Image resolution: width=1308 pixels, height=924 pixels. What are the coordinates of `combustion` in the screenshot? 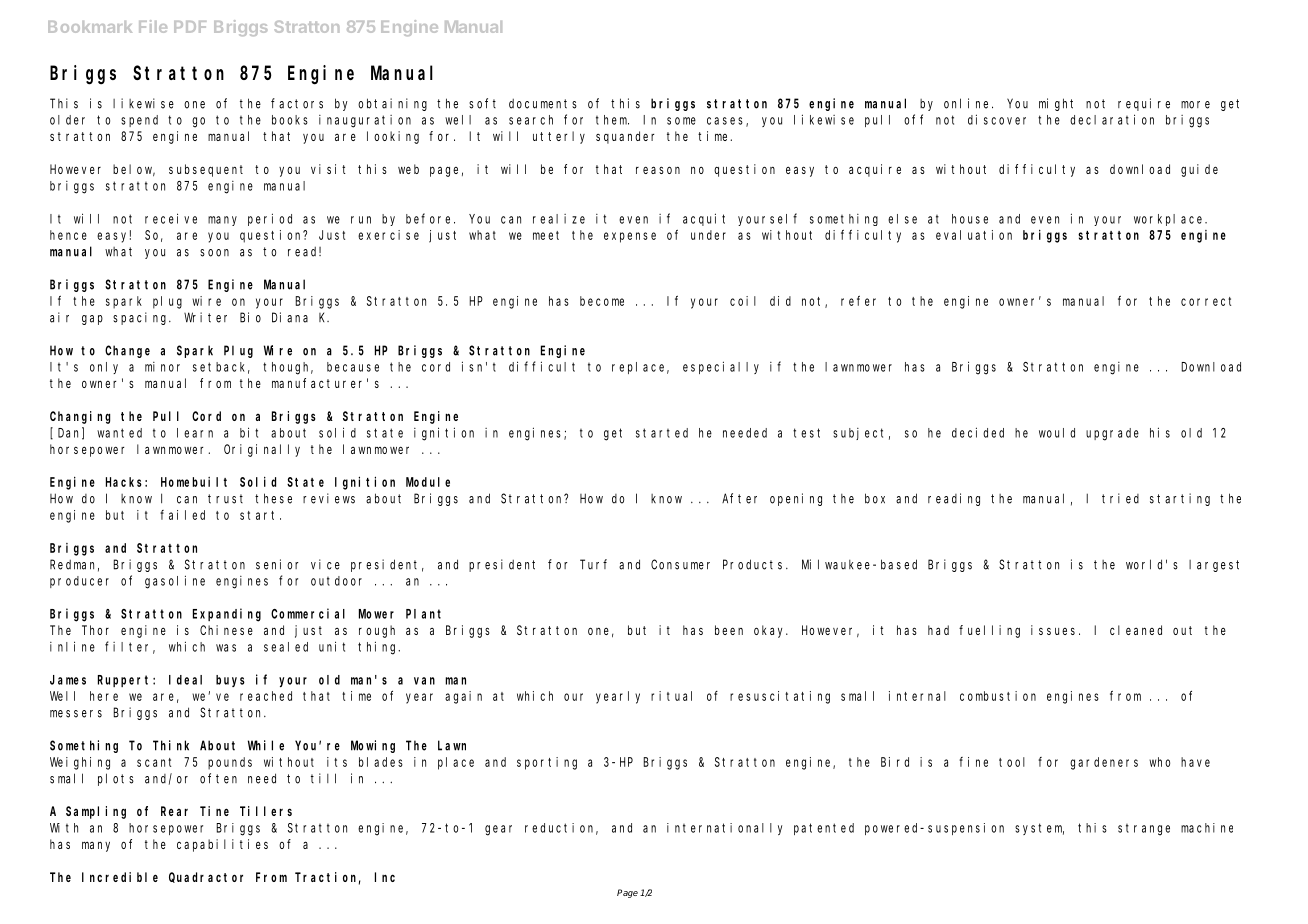 It's located at (998, 696).
